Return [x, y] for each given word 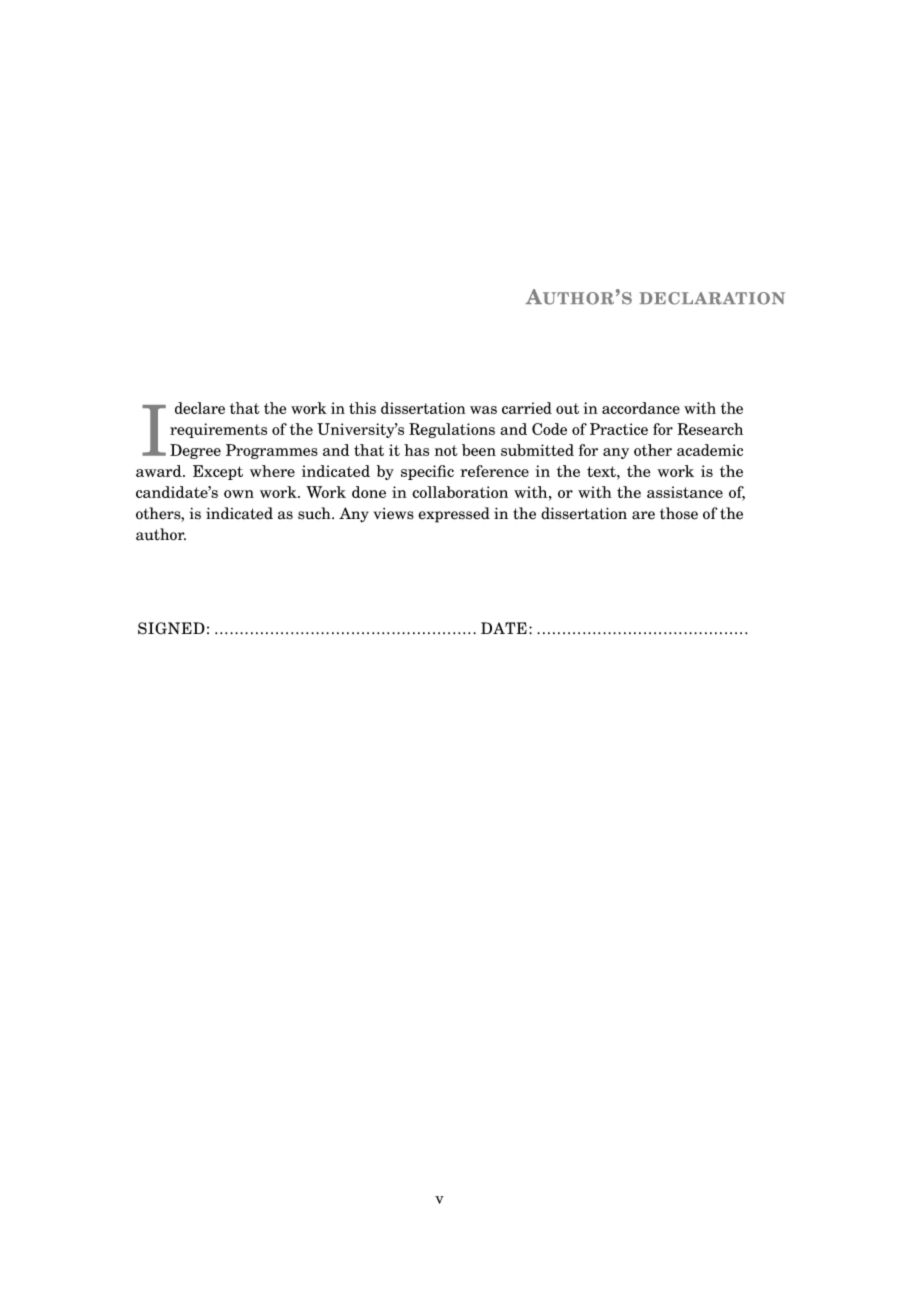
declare [200, 408]
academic [710, 450]
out [567, 408]
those [679, 513]
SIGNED [171, 628]
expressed [454, 515]
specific [427, 472]
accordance [641, 408]
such [315, 513]
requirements [218, 430]
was [483, 410]
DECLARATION [712, 298]
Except [218, 472]
